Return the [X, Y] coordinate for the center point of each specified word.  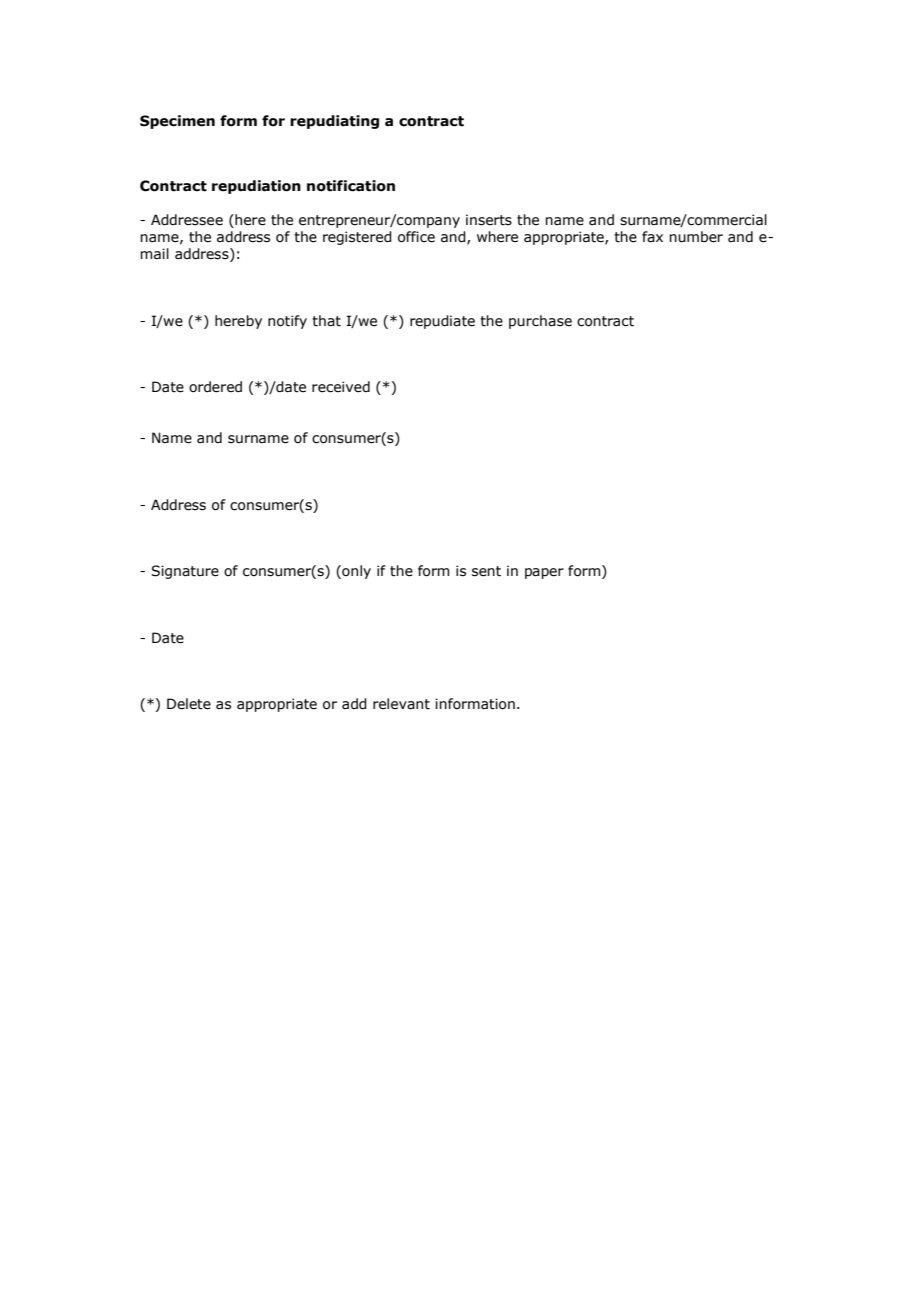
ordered [215, 387]
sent [486, 571]
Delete [189, 704]
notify [287, 322]
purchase [540, 322]
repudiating [334, 122]
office [416, 237]
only [355, 572]
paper [544, 573]
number [696, 237]
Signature [185, 572]
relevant [401, 704]
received [341, 387]
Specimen [177, 122]
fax [652, 237]
